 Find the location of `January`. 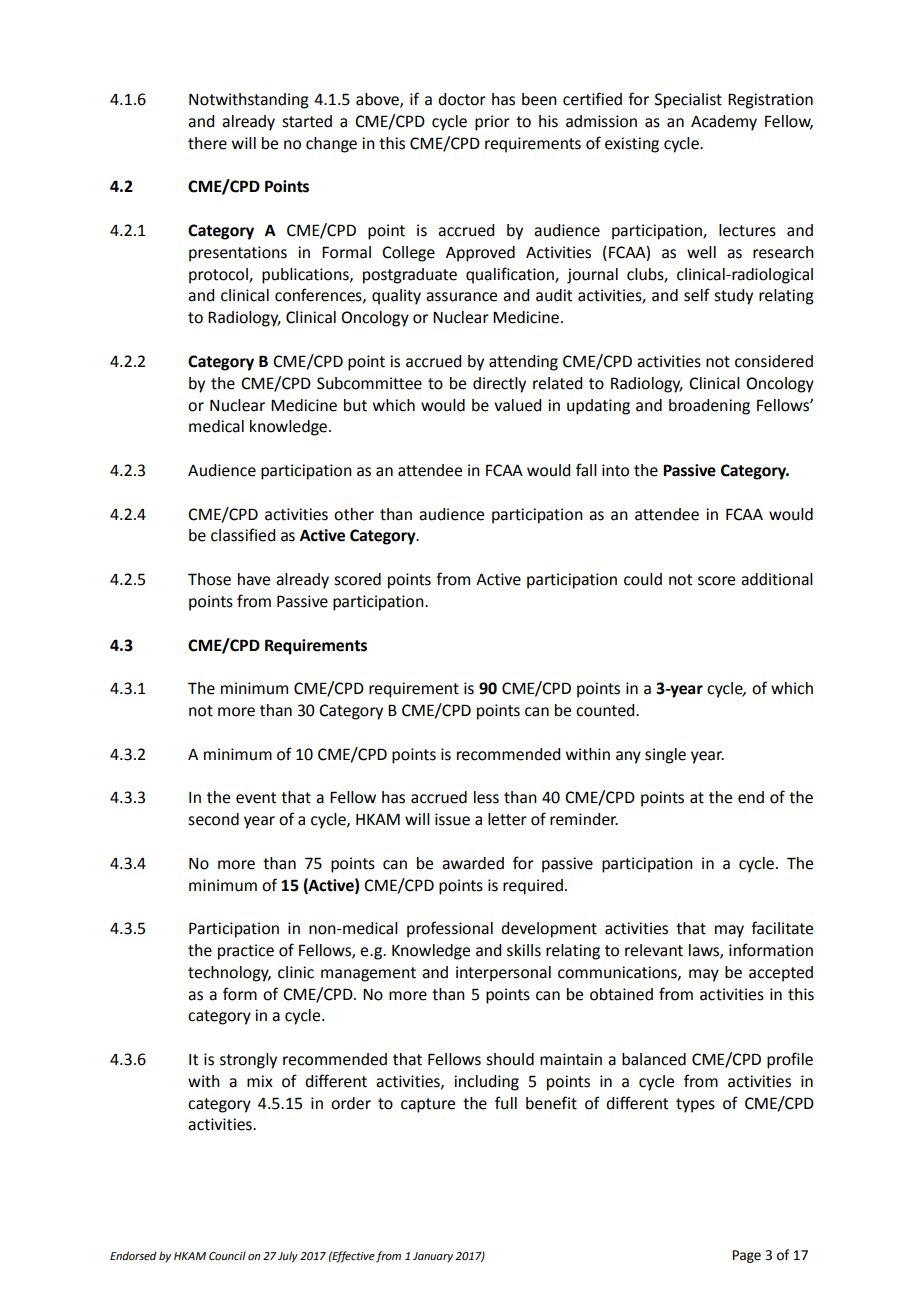

January is located at coordinates (433, 1257).
